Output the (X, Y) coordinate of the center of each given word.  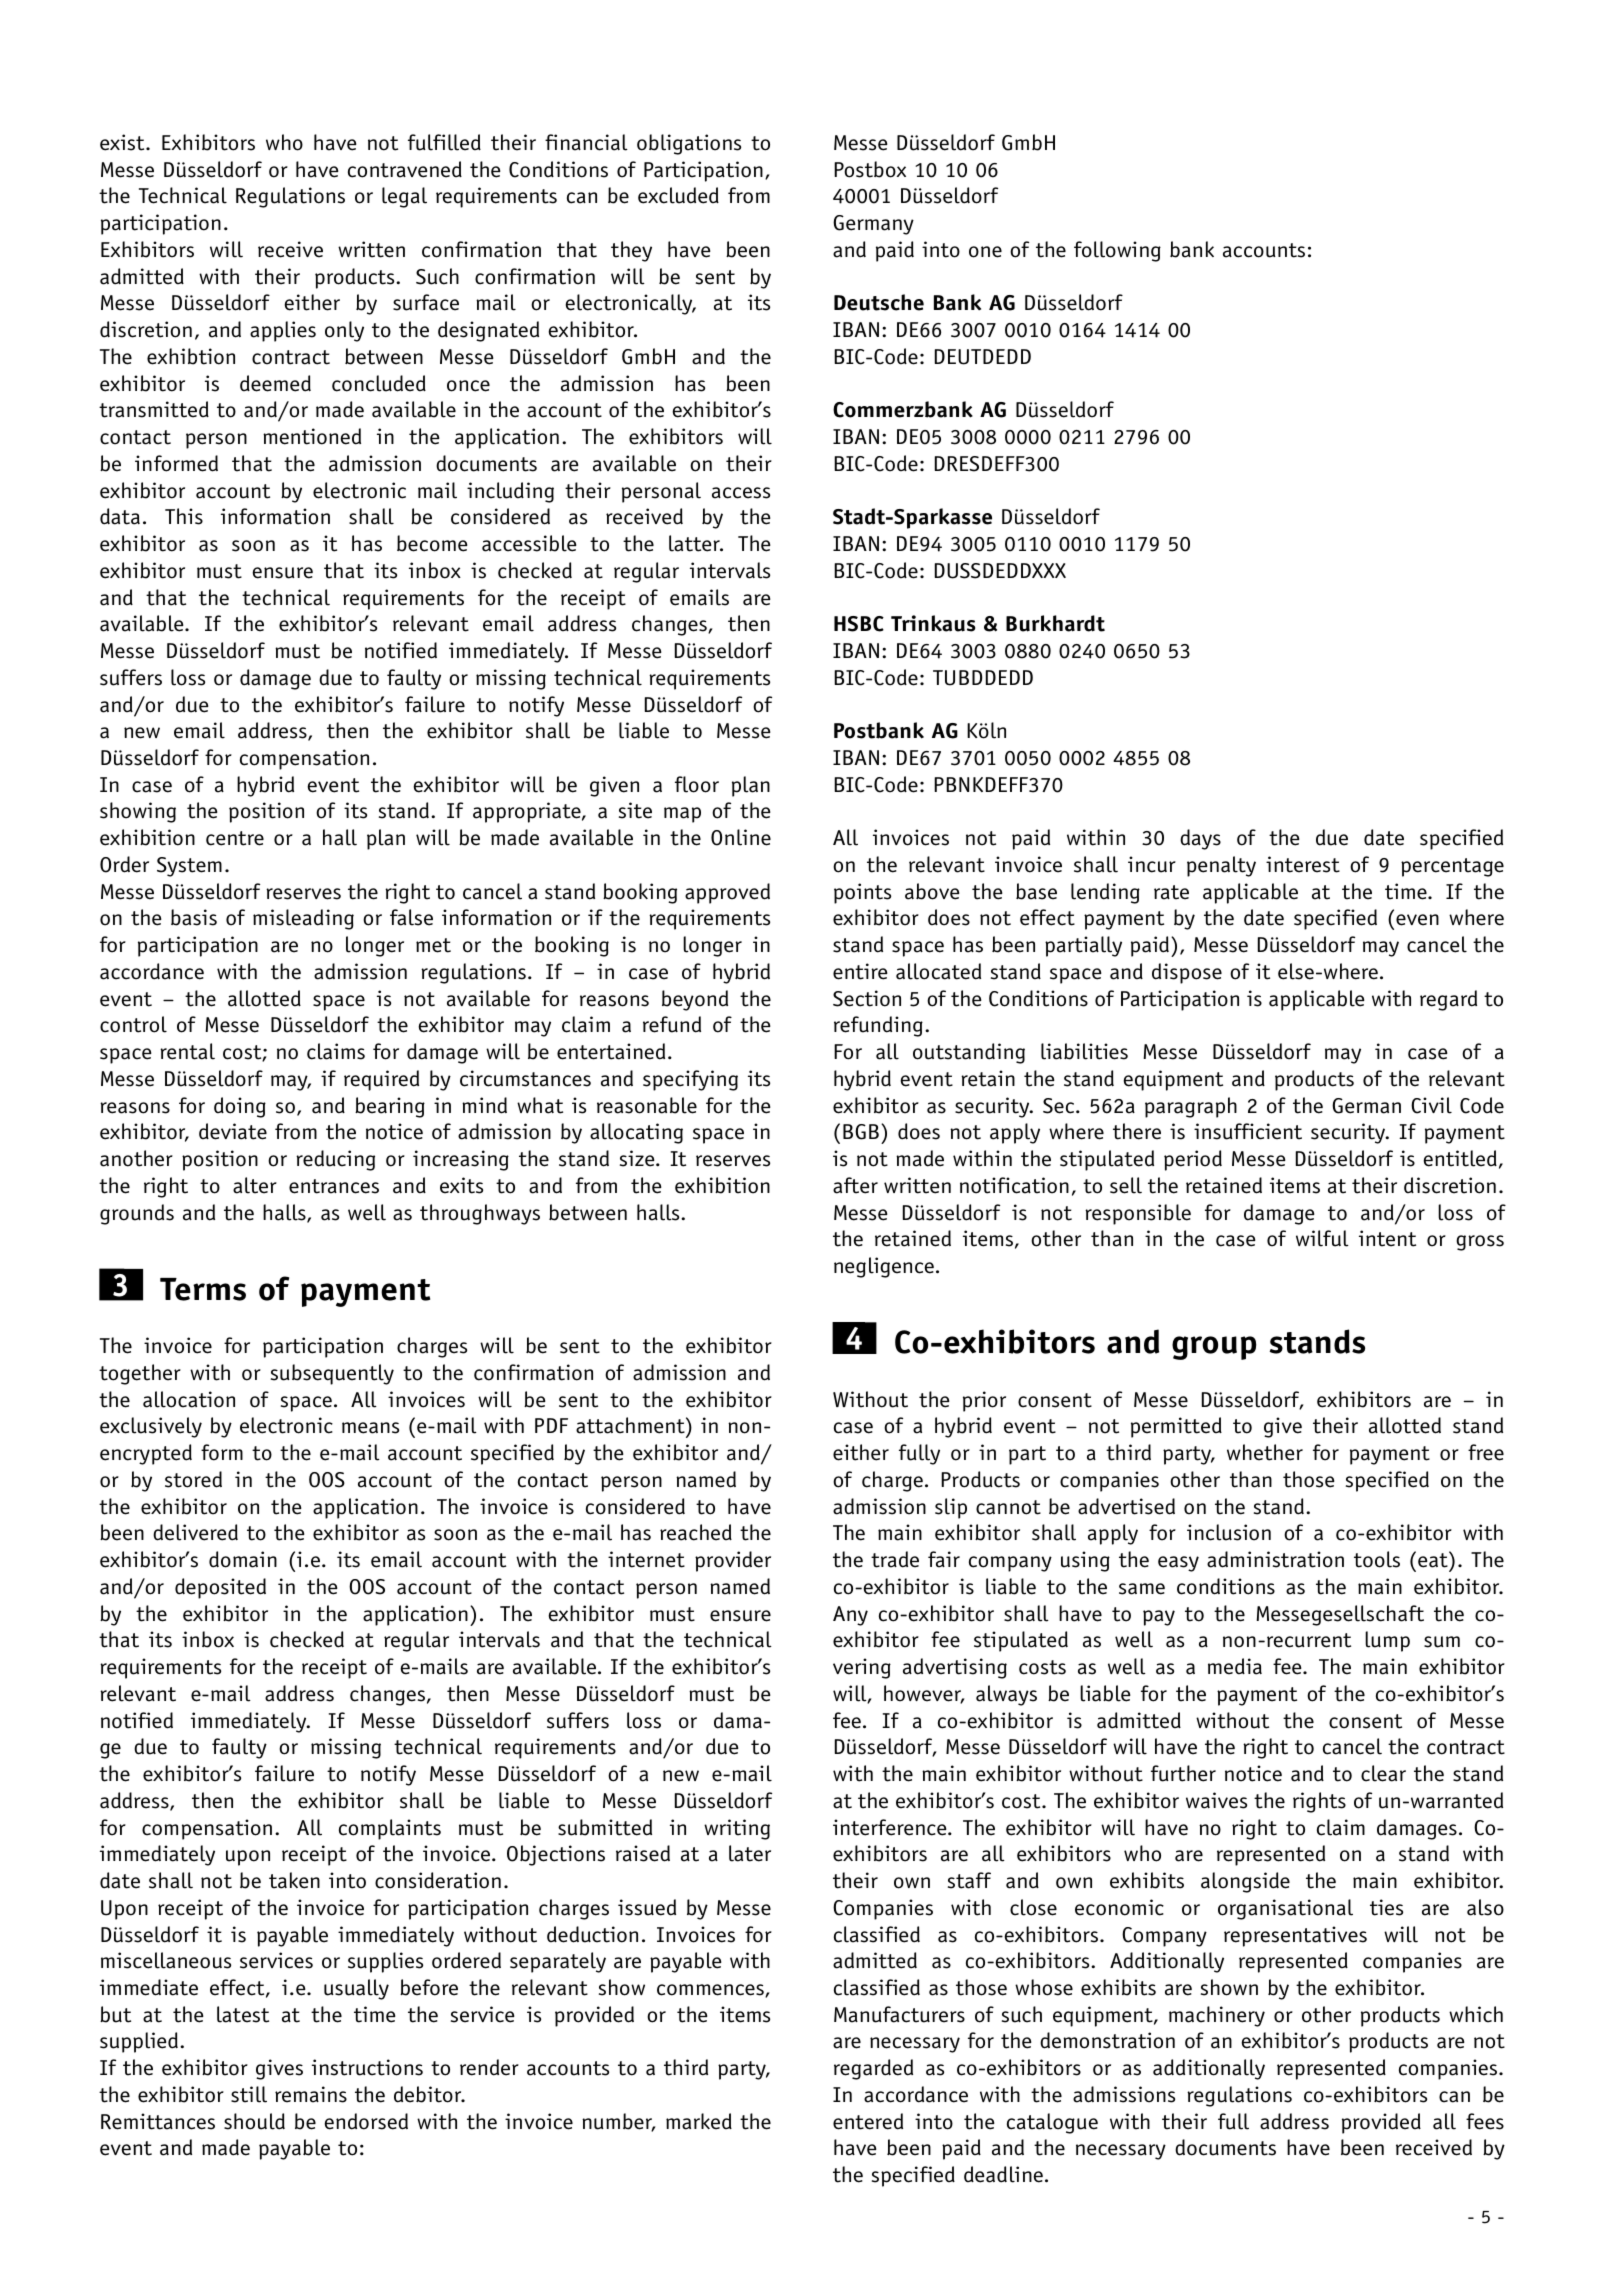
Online (741, 837)
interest (1303, 864)
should (254, 2121)
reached (696, 1532)
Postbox (870, 169)
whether (1265, 1452)
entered (868, 2121)
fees (1485, 2121)
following (1117, 251)
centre (235, 838)
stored (193, 1479)
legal (404, 197)
